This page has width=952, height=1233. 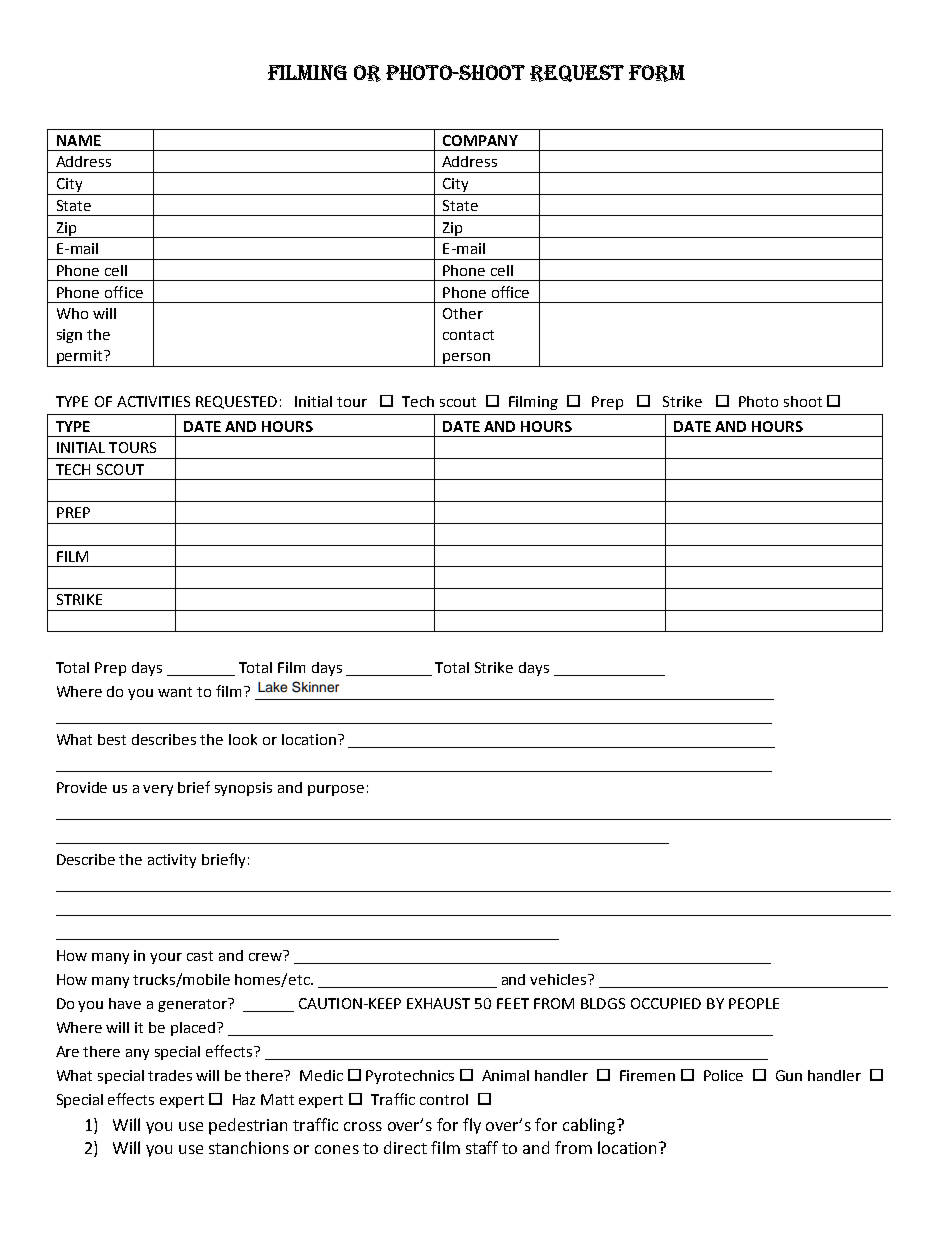 I want to click on very, so click(x=158, y=790).
